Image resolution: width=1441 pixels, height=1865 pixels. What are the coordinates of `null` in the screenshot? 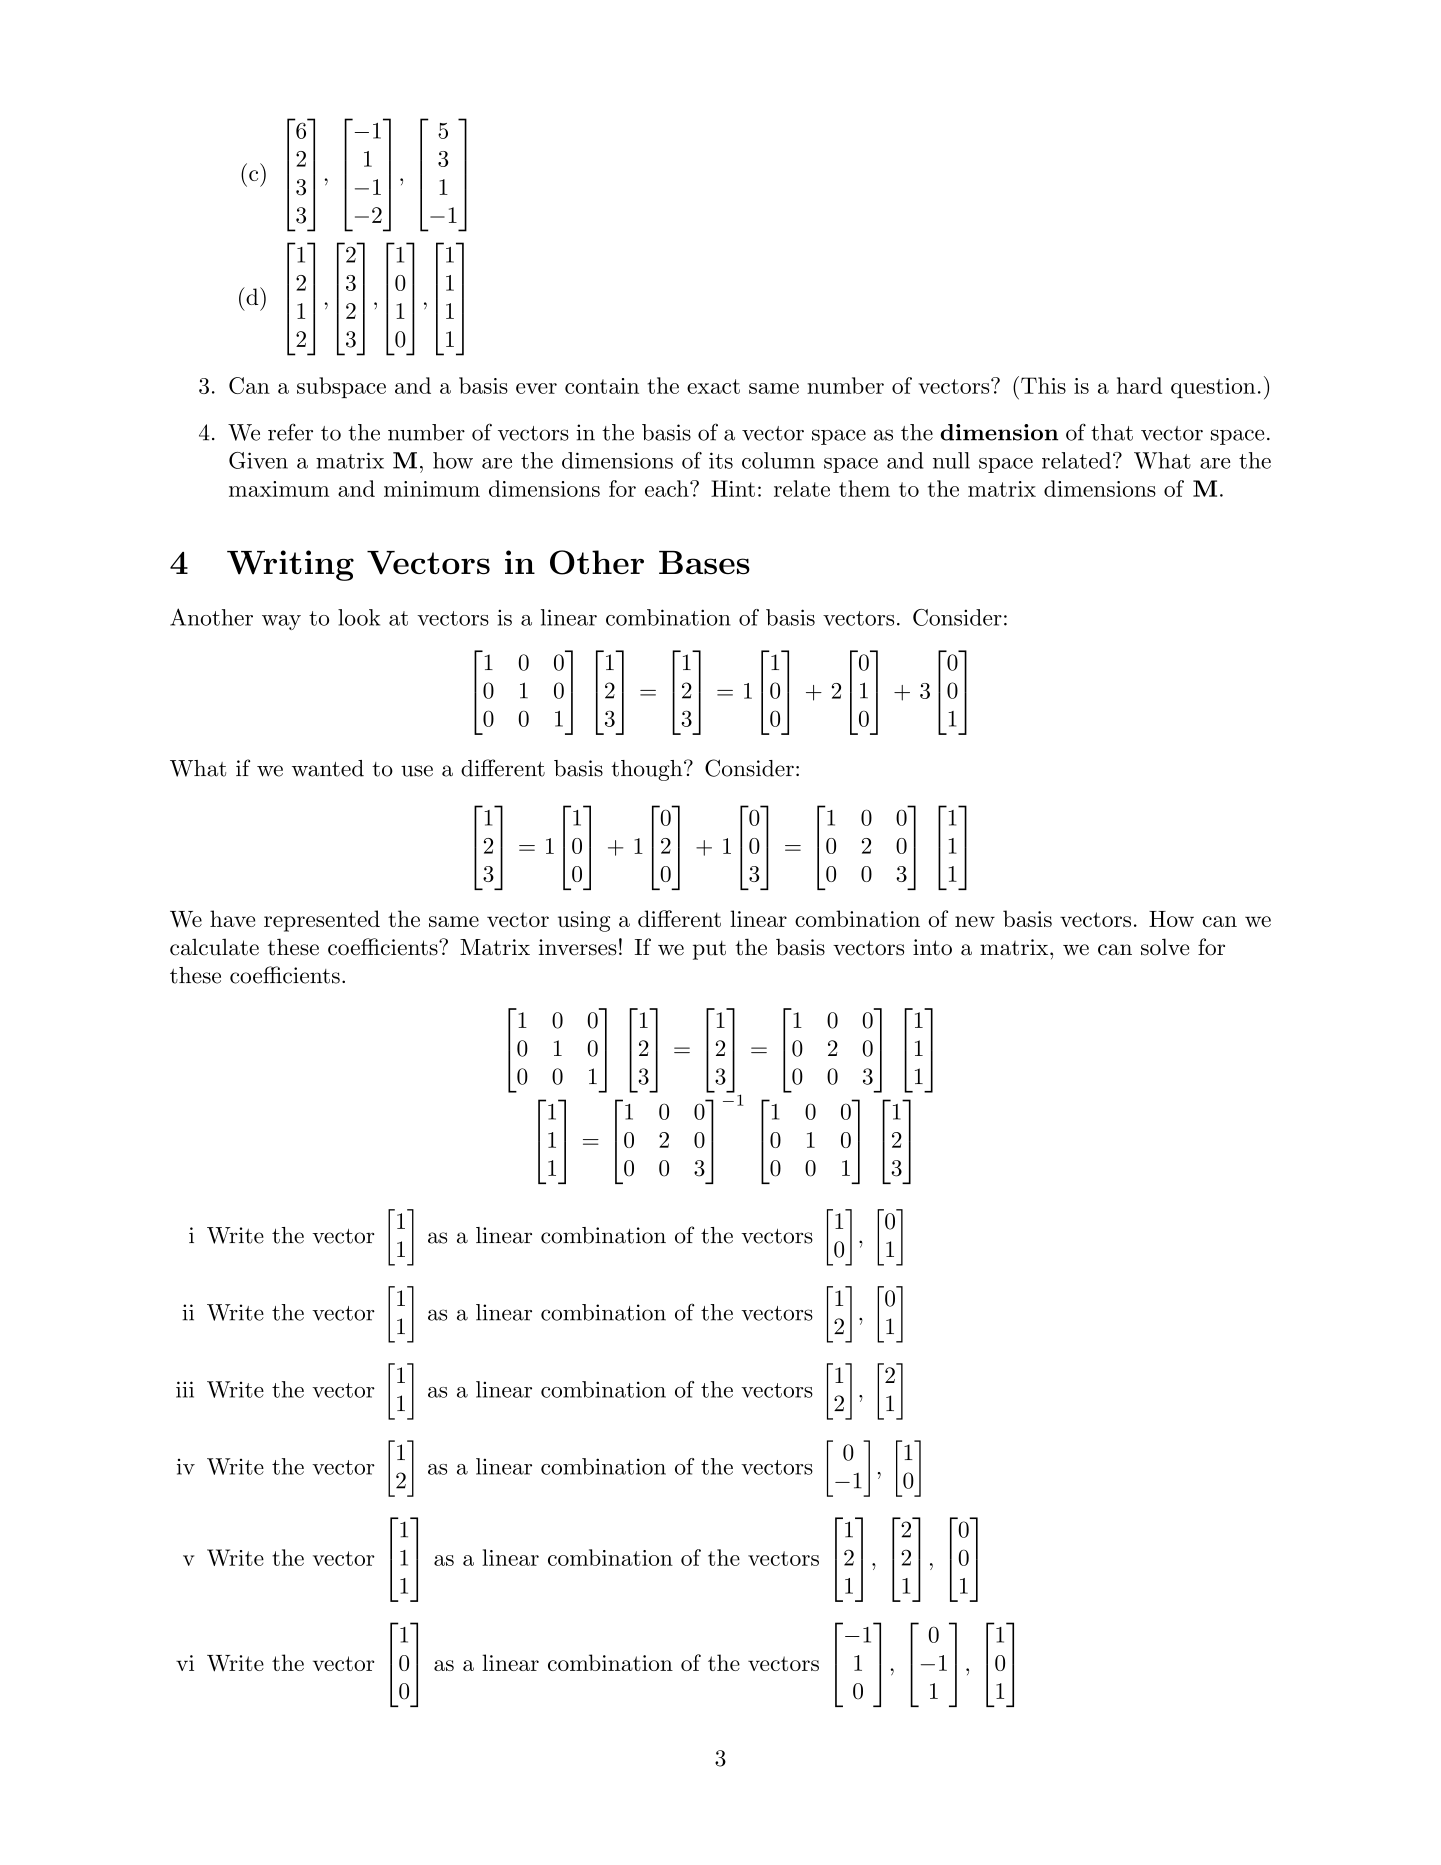 It's located at (951, 460).
